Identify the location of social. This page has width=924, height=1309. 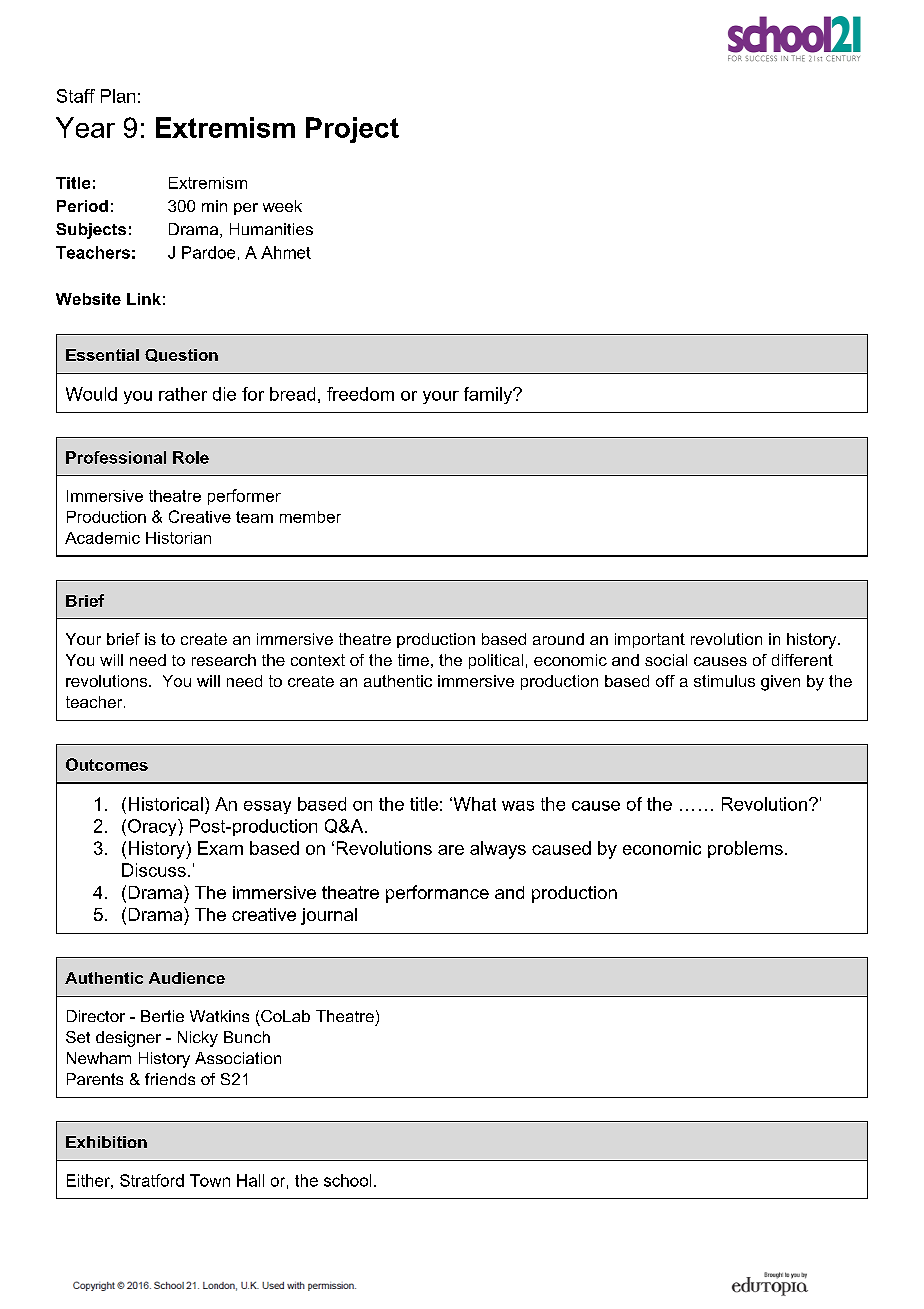
(666, 660).
